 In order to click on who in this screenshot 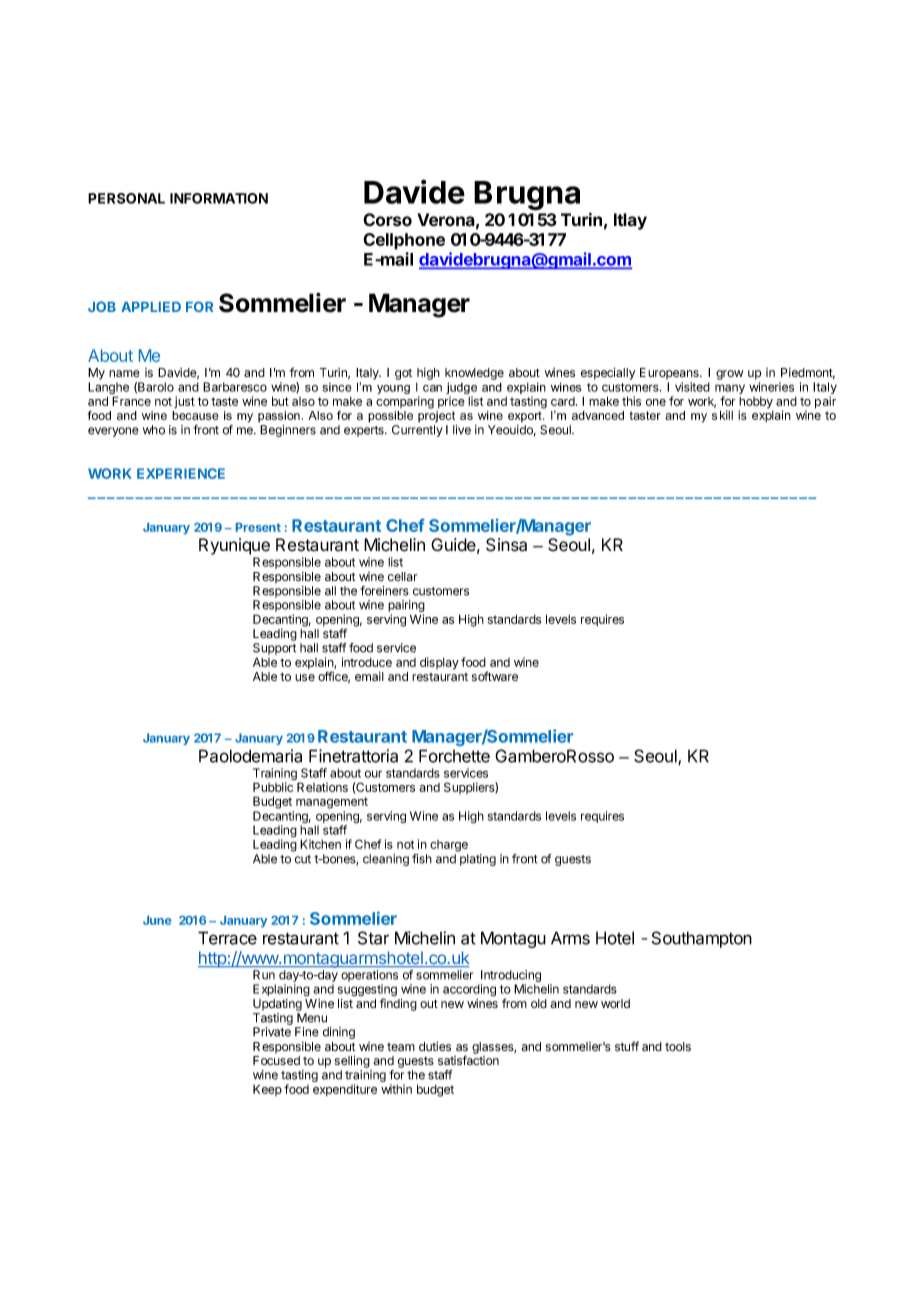, I will do `click(154, 430)`.
